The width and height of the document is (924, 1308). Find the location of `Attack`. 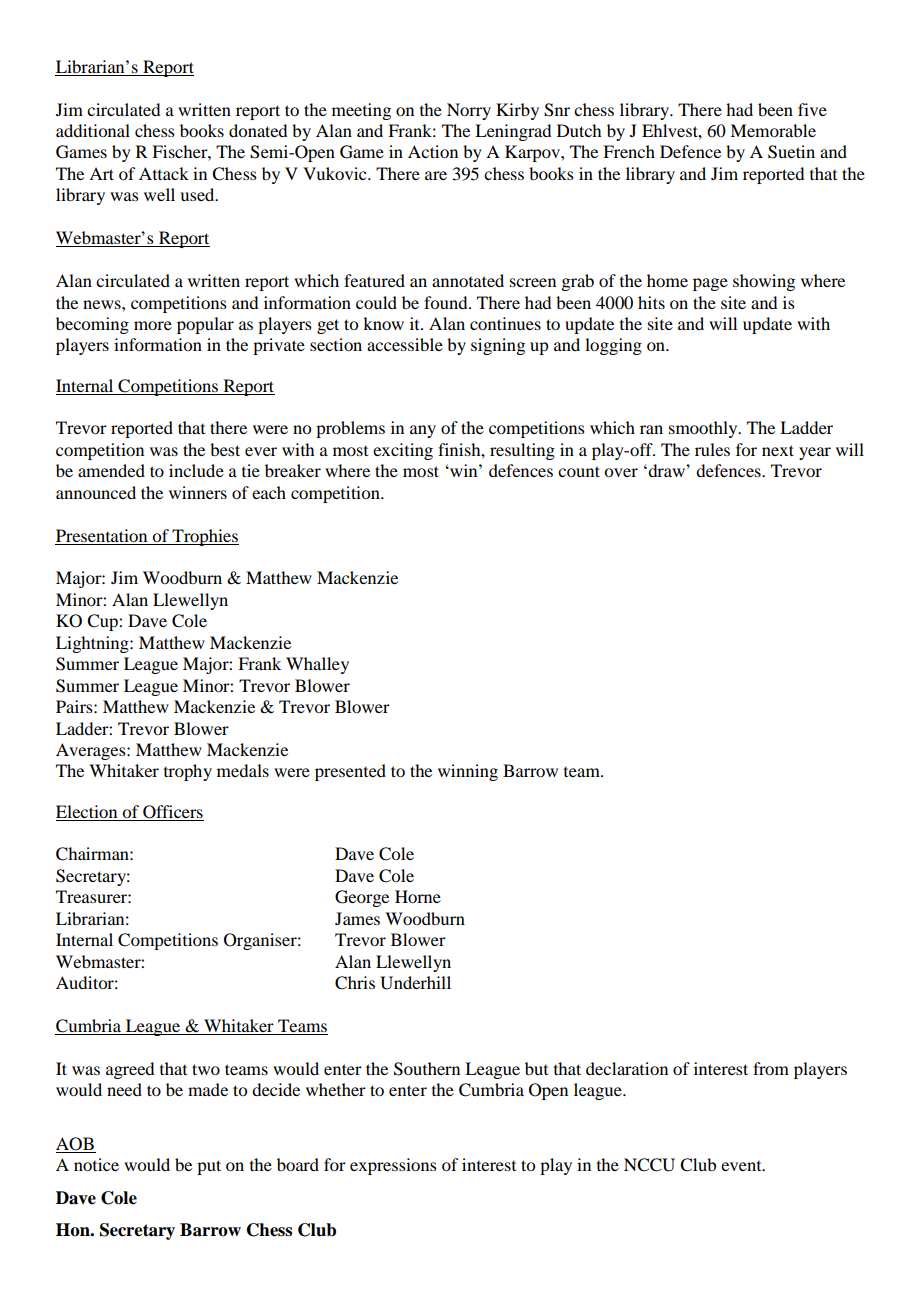

Attack is located at coordinates (164, 173).
